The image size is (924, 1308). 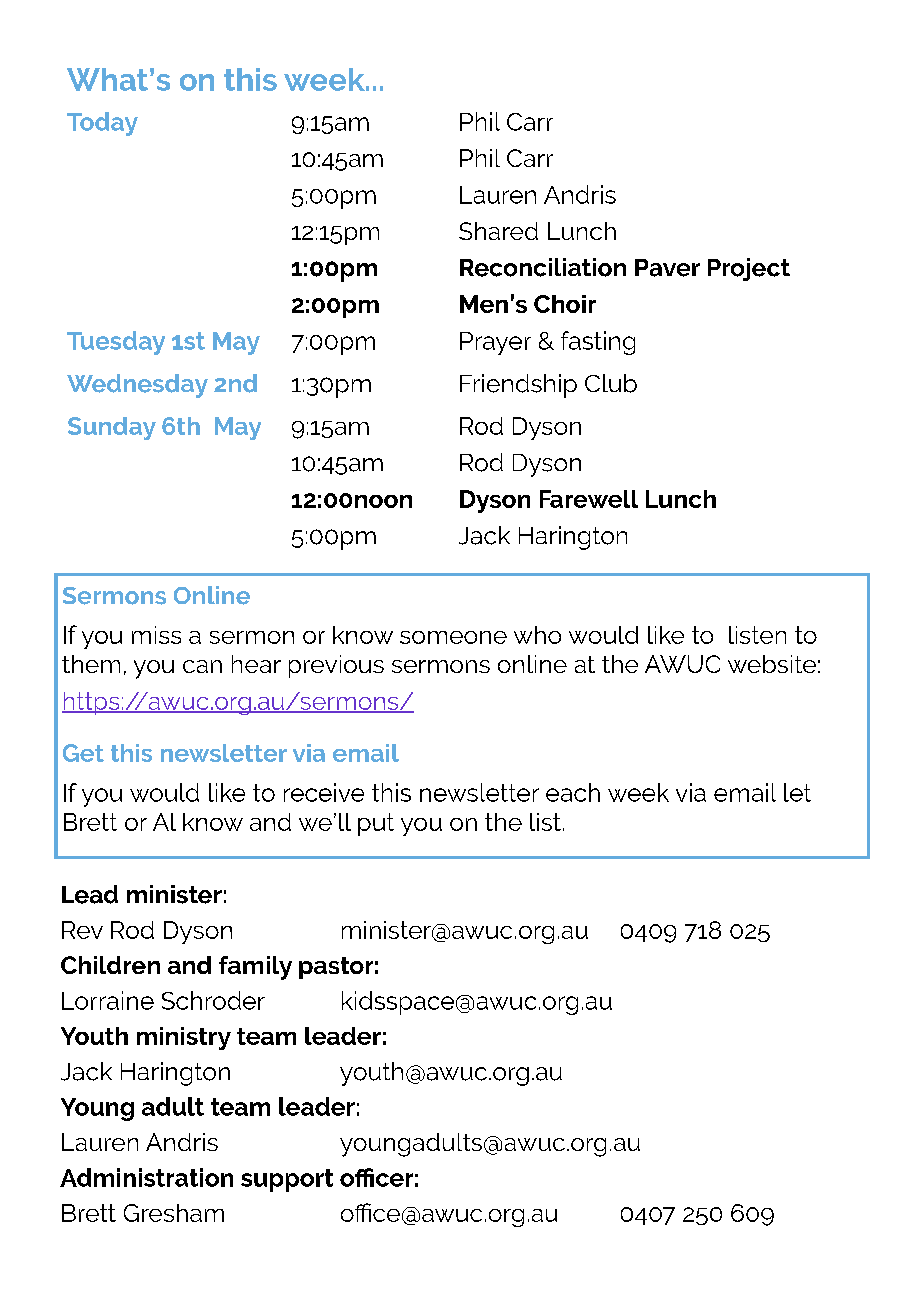 What do you see at coordinates (102, 124) in the image?
I see `Today` at bounding box center [102, 124].
